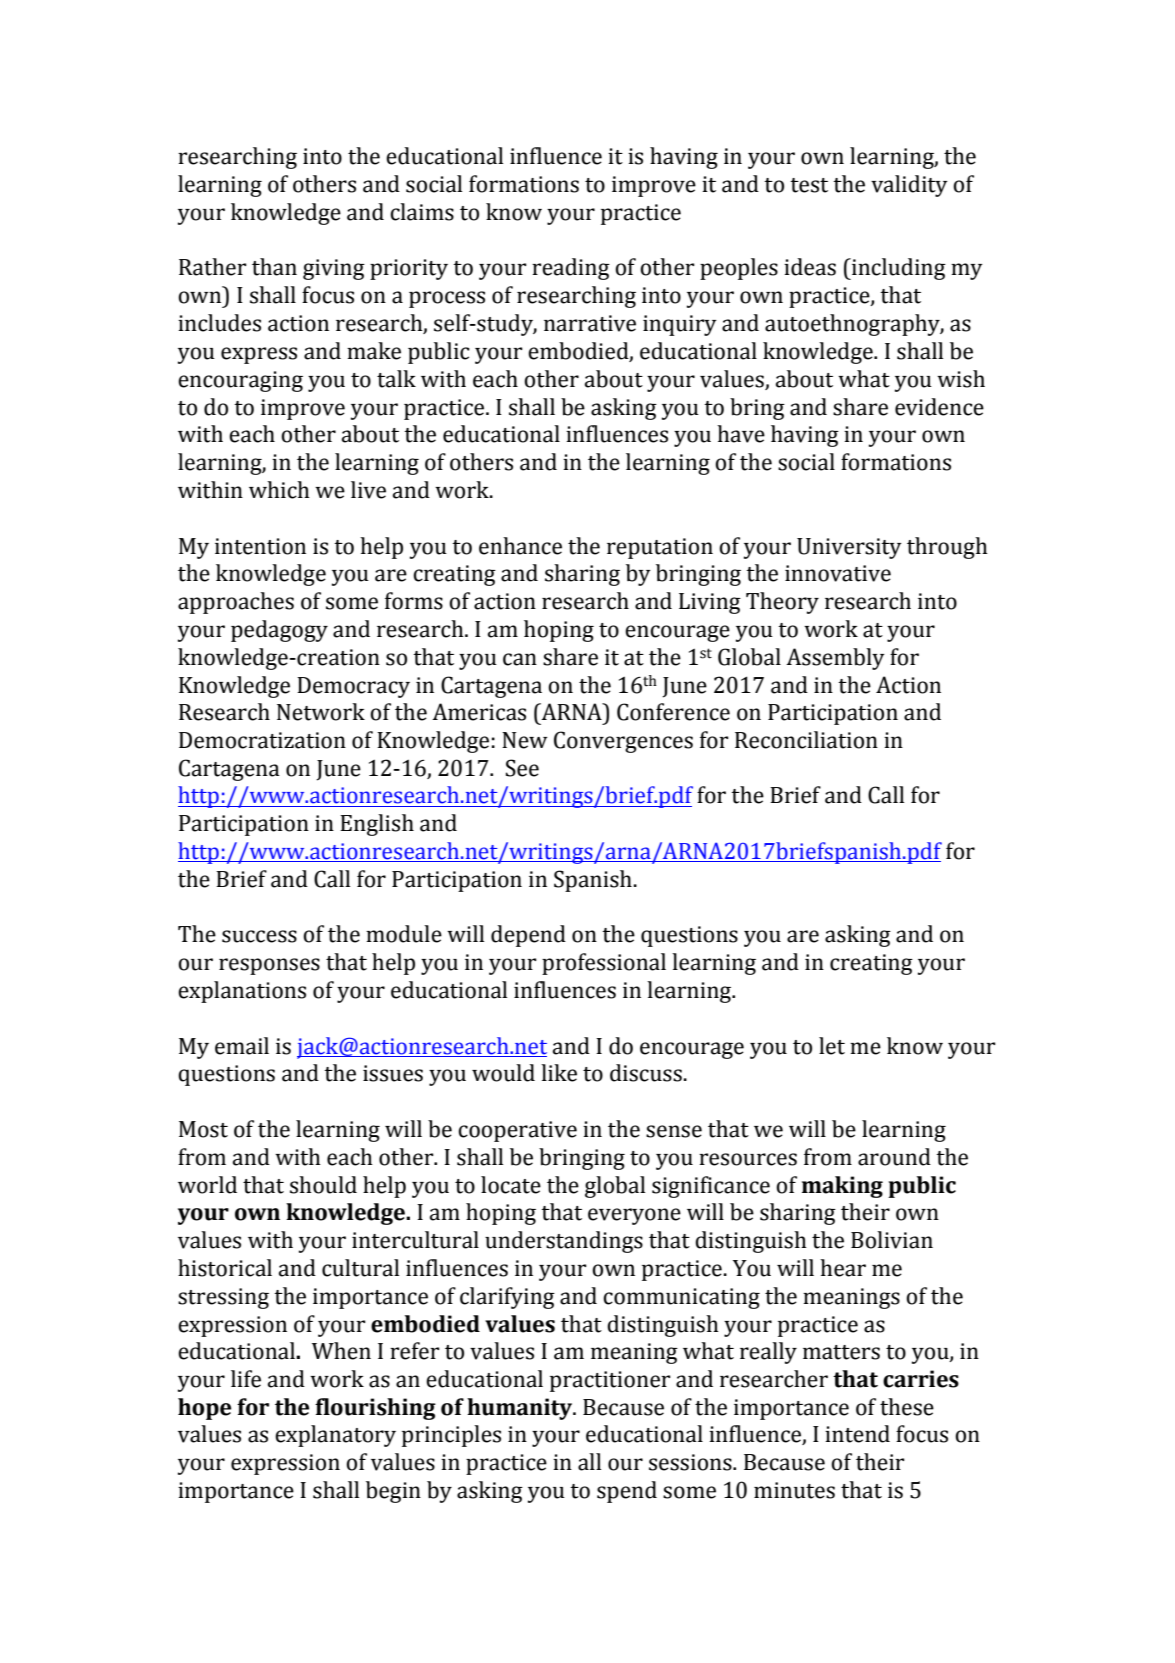 The height and width of the screenshot is (1663, 1175). I want to click on than, so click(274, 267).
